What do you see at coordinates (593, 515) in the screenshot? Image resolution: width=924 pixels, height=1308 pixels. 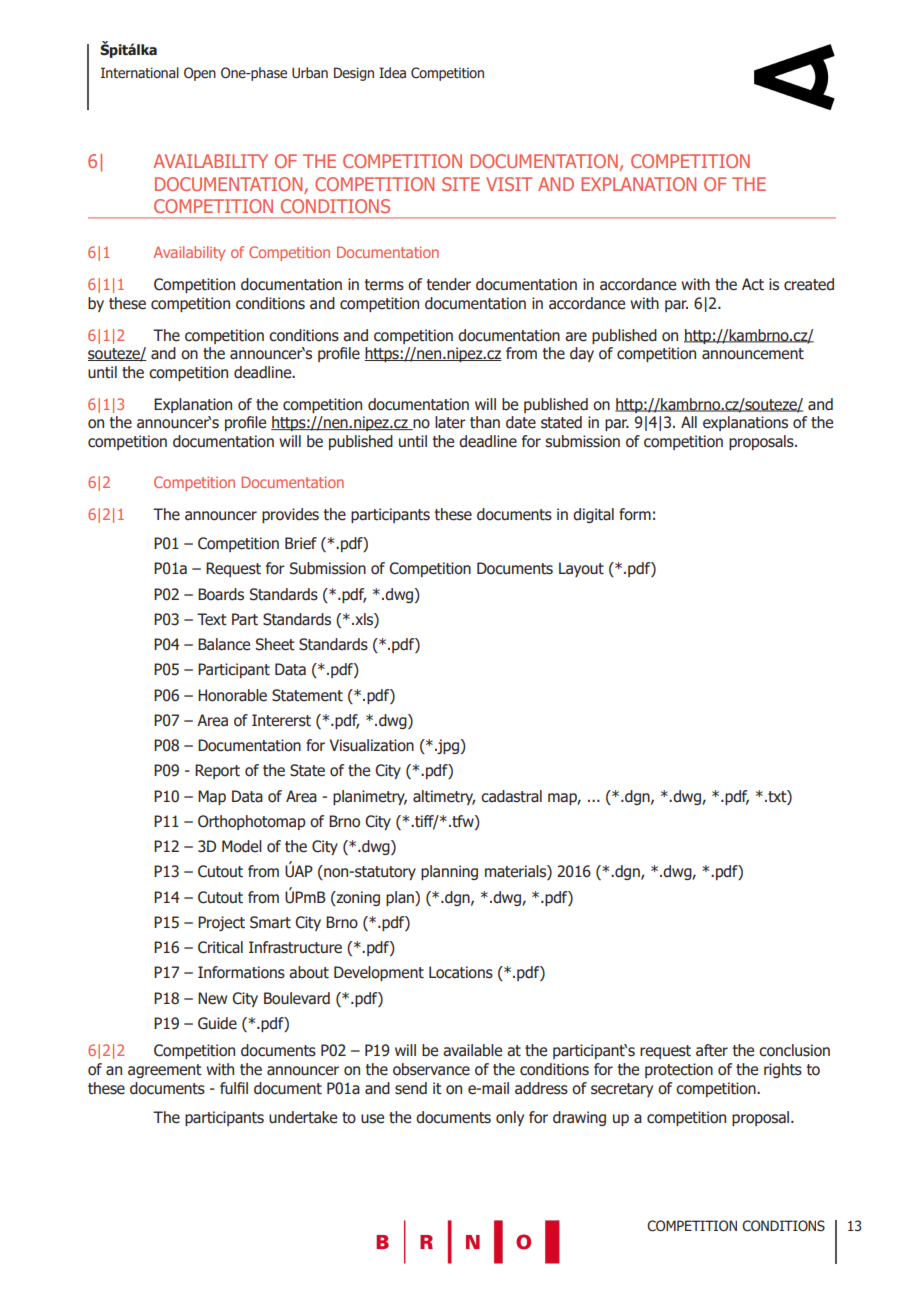 I see `digital` at bounding box center [593, 515].
